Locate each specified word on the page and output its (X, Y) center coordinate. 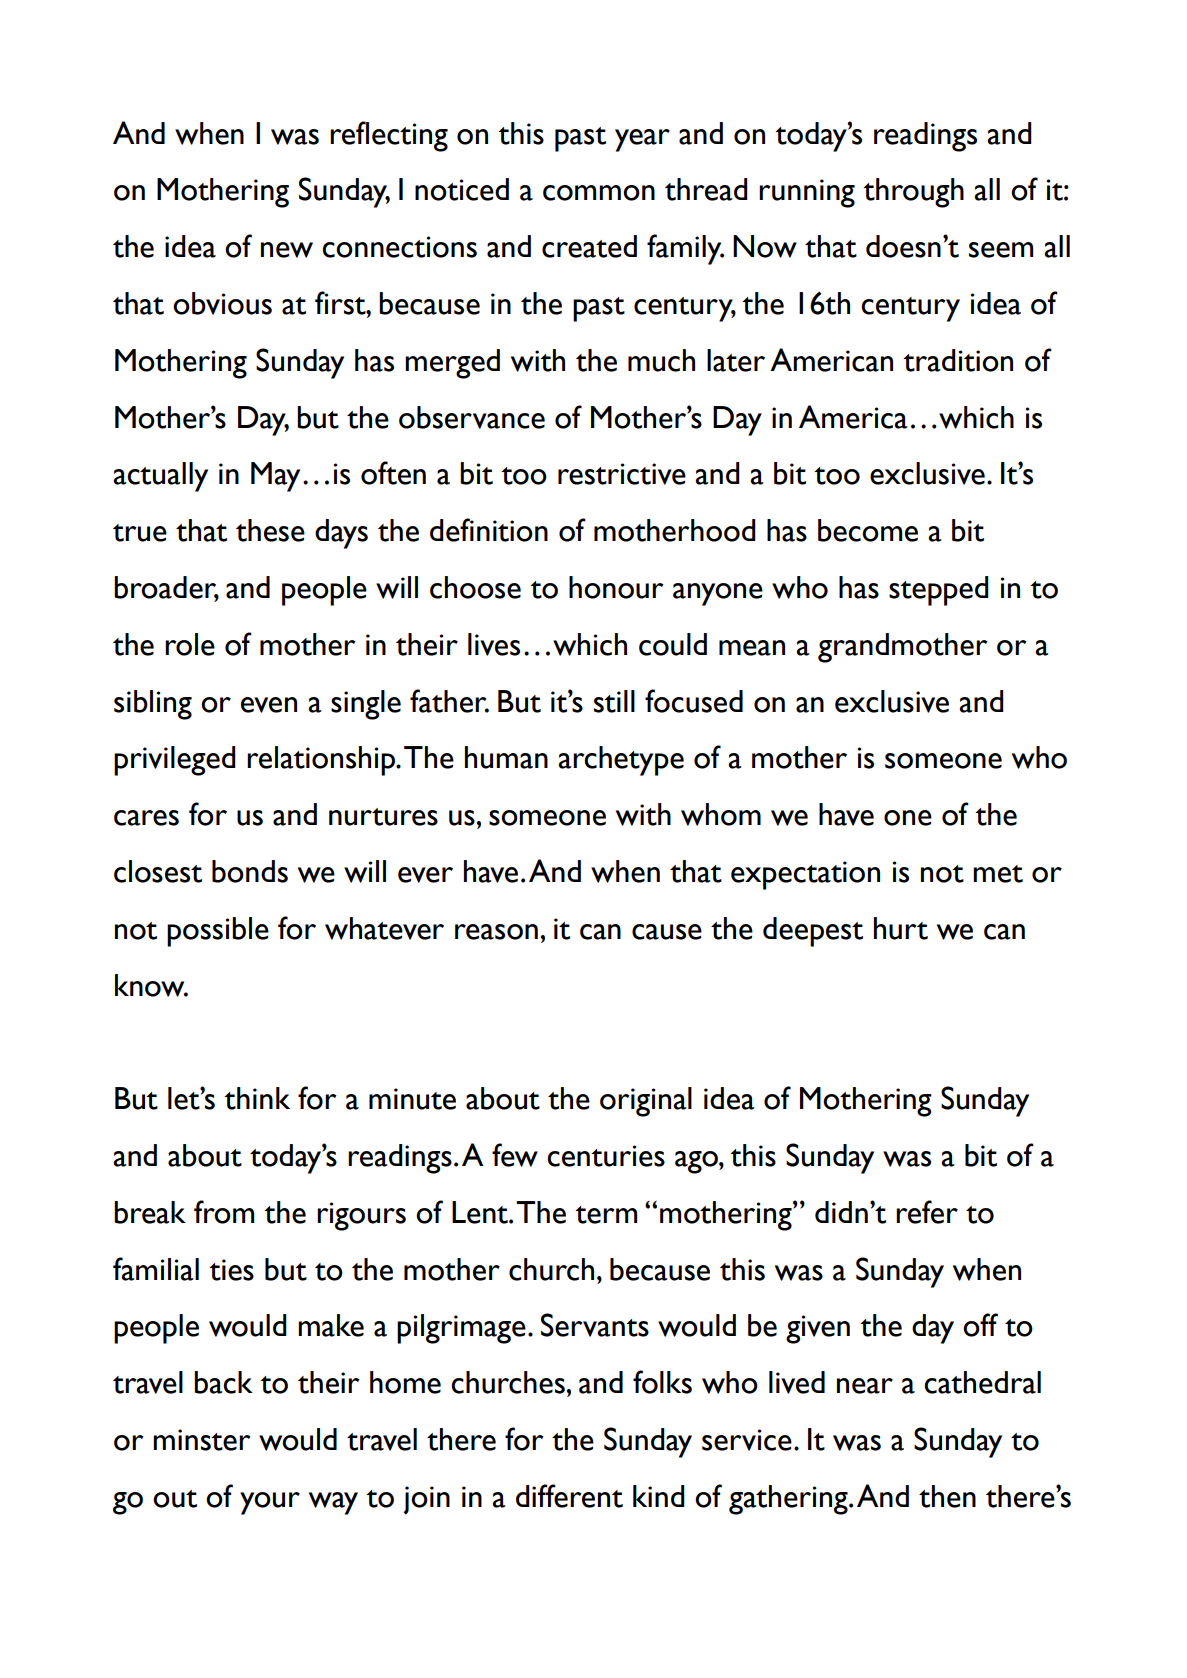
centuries (606, 1156)
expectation (805, 875)
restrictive (622, 474)
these (270, 530)
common (599, 193)
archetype (621, 761)
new (287, 250)
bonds (250, 871)
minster (202, 1440)
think (257, 1098)
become (868, 530)
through (913, 193)
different (569, 1496)
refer (927, 1212)
